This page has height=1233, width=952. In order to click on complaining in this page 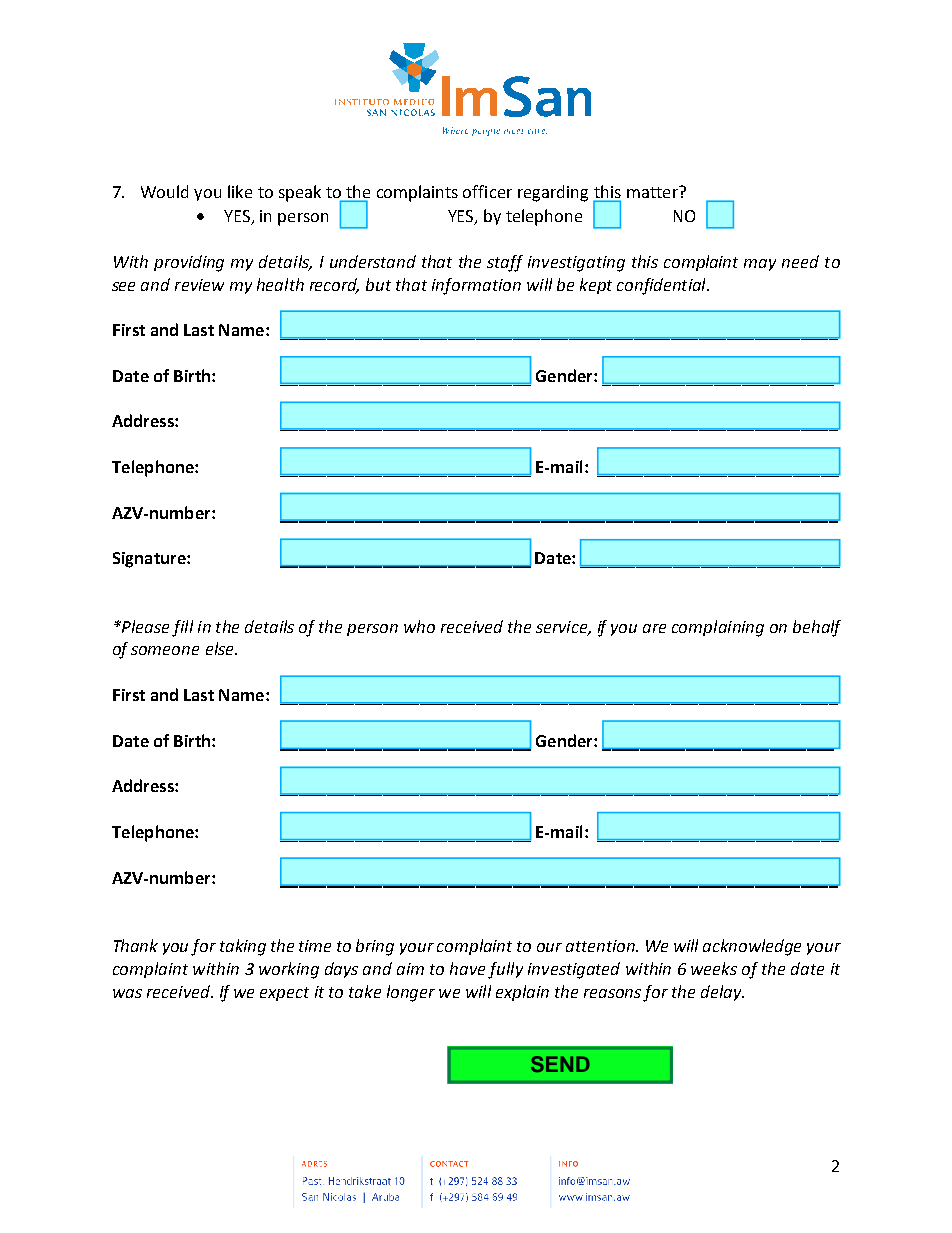, I will do `click(718, 628)`.
